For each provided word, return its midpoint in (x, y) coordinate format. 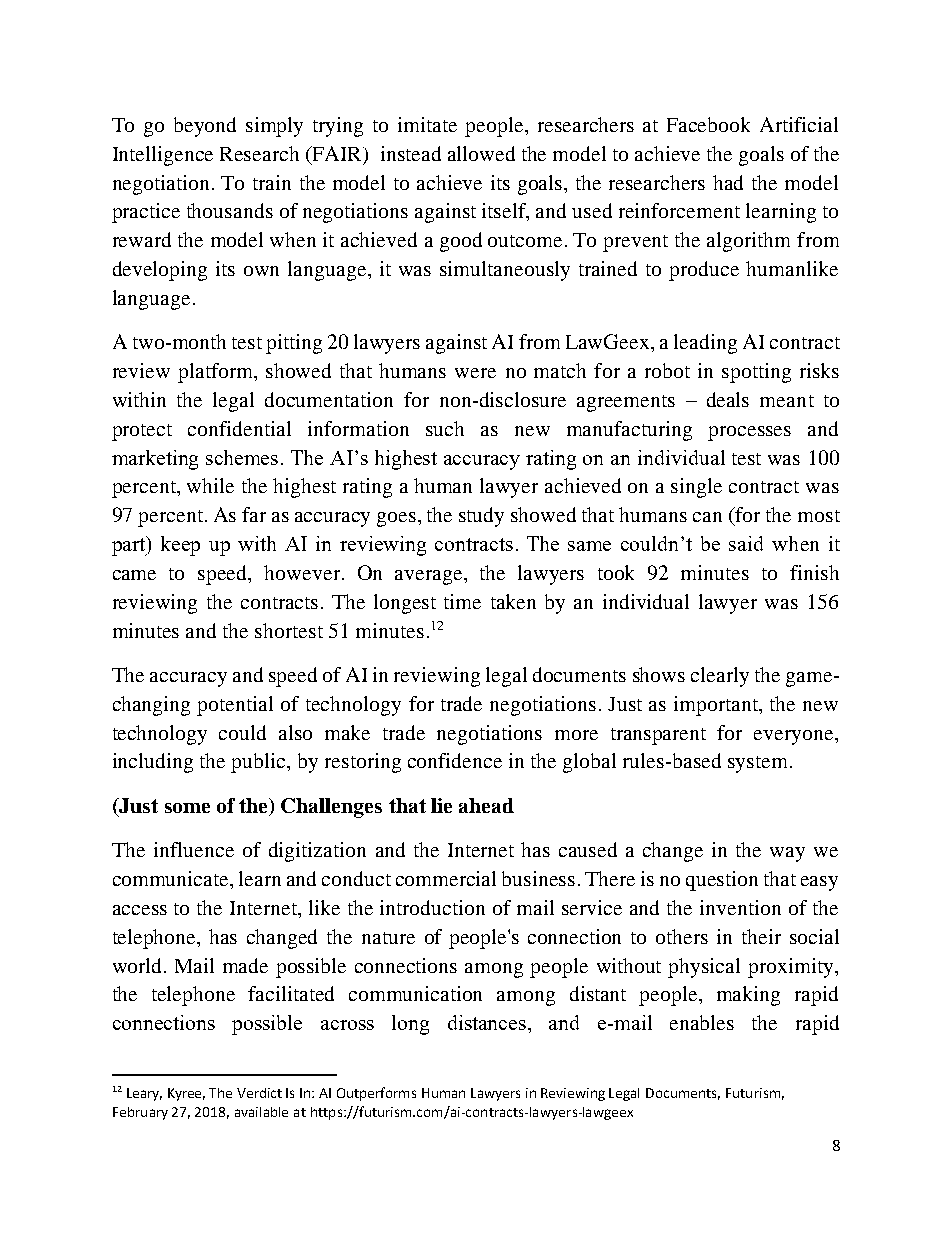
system (757, 764)
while (210, 485)
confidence (455, 760)
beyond (205, 127)
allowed (481, 153)
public (259, 763)
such (445, 428)
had (728, 182)
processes (749, 433)
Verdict (259, 1093)
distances (488, 1022)
